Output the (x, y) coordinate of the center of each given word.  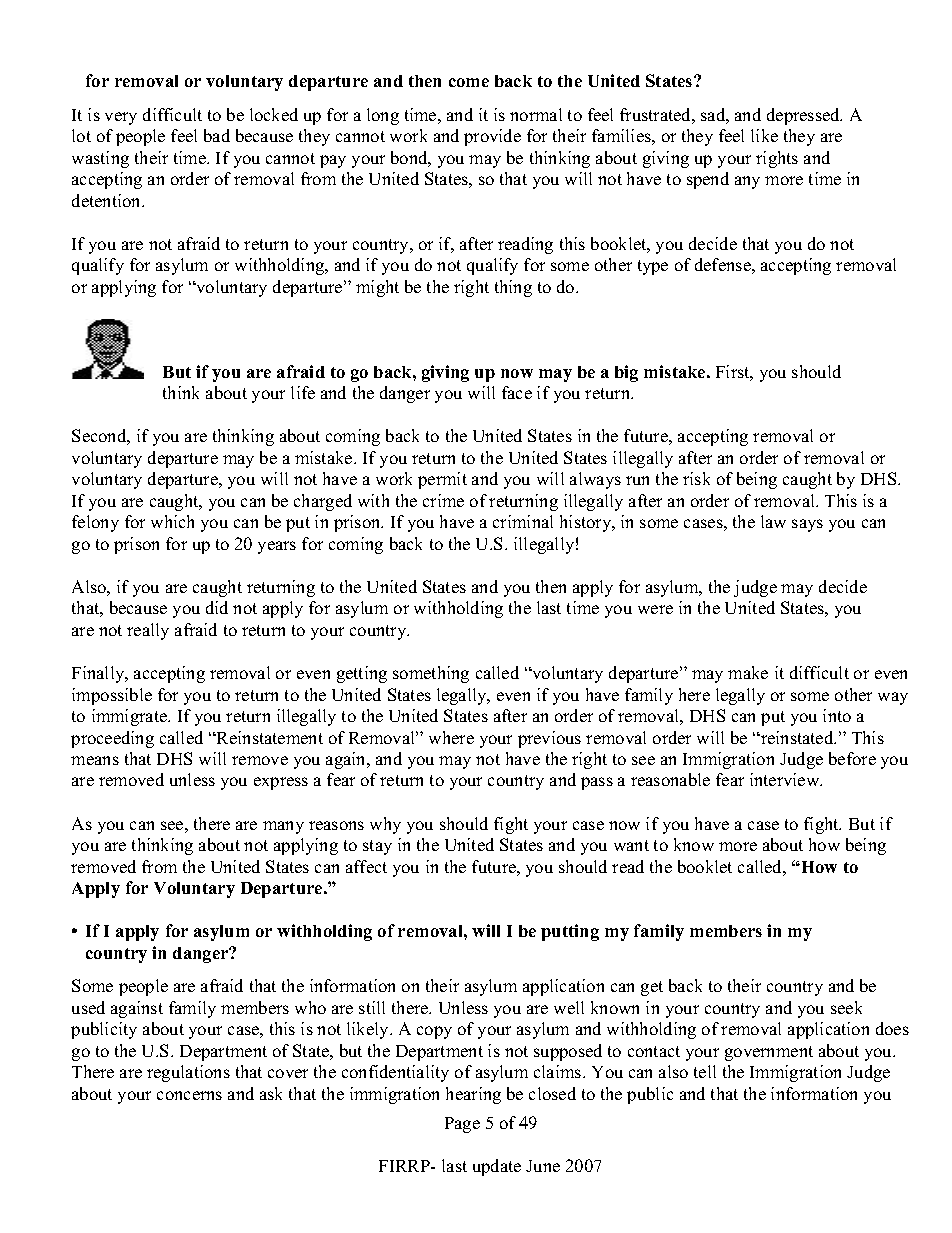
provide (492, 137)
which (172, 521)
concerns (189, 1095)
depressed (804, 116)
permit (442, 480)
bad (217, 135)
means (95, 760)
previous (549, 739)
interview (786, 779)
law (773, 521)
